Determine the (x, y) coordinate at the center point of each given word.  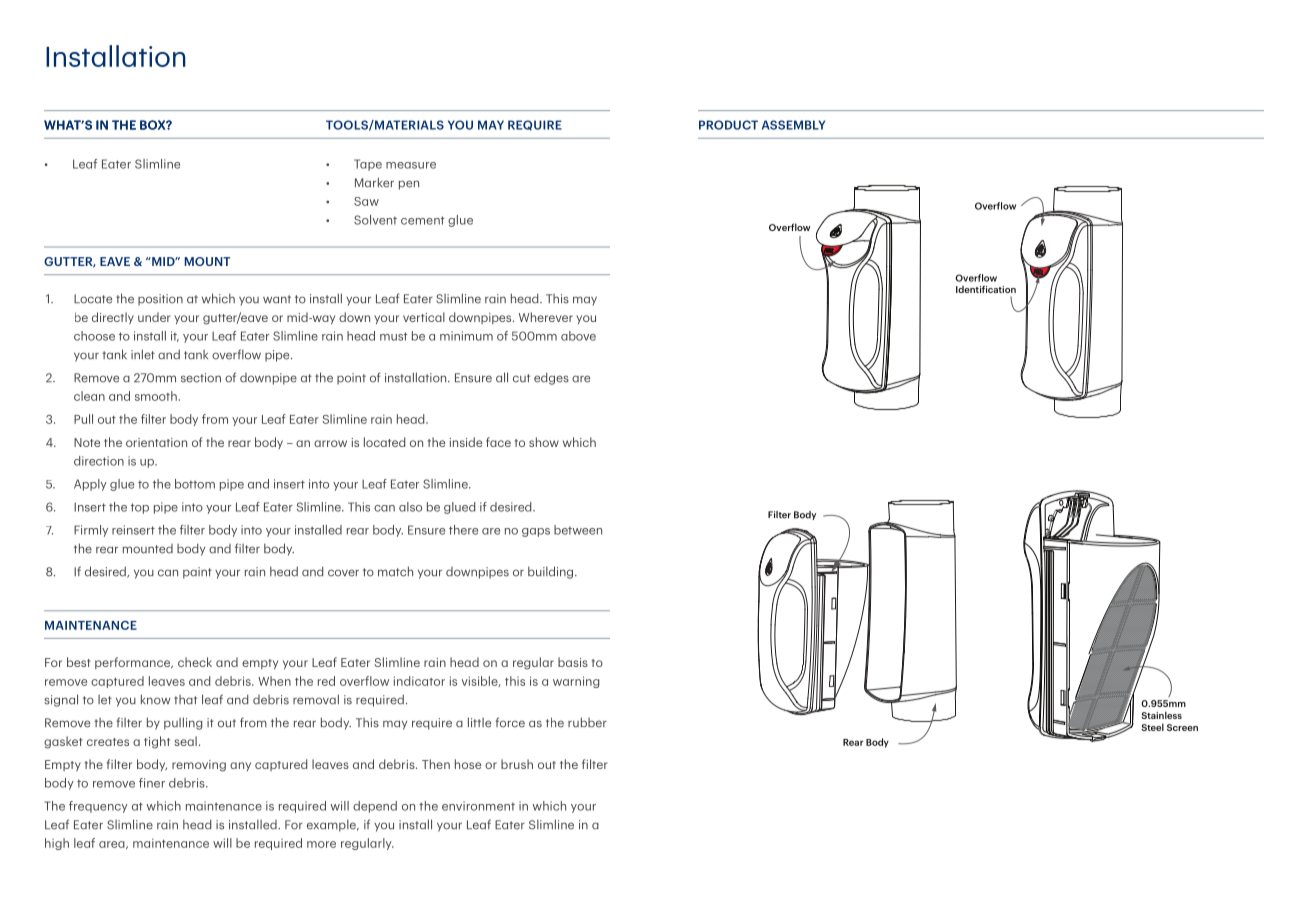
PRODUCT (728, 125)
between (578, 530)
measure (411, 165)
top (140, 508)
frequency (98, 807)
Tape (368, 165)
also (410, 507)
